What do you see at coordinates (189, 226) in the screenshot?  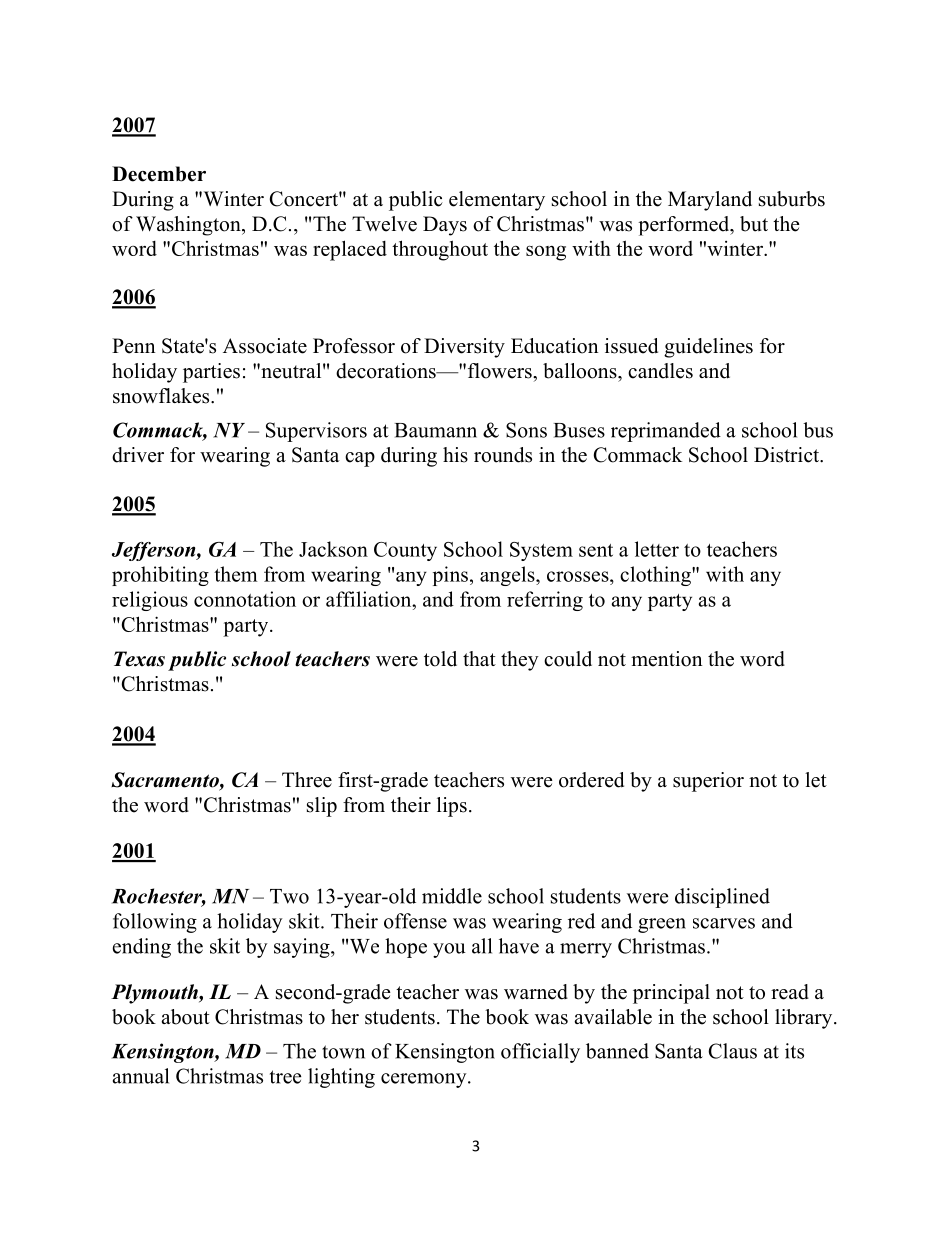 I see `Washington` at bounding box center [189, 226].
